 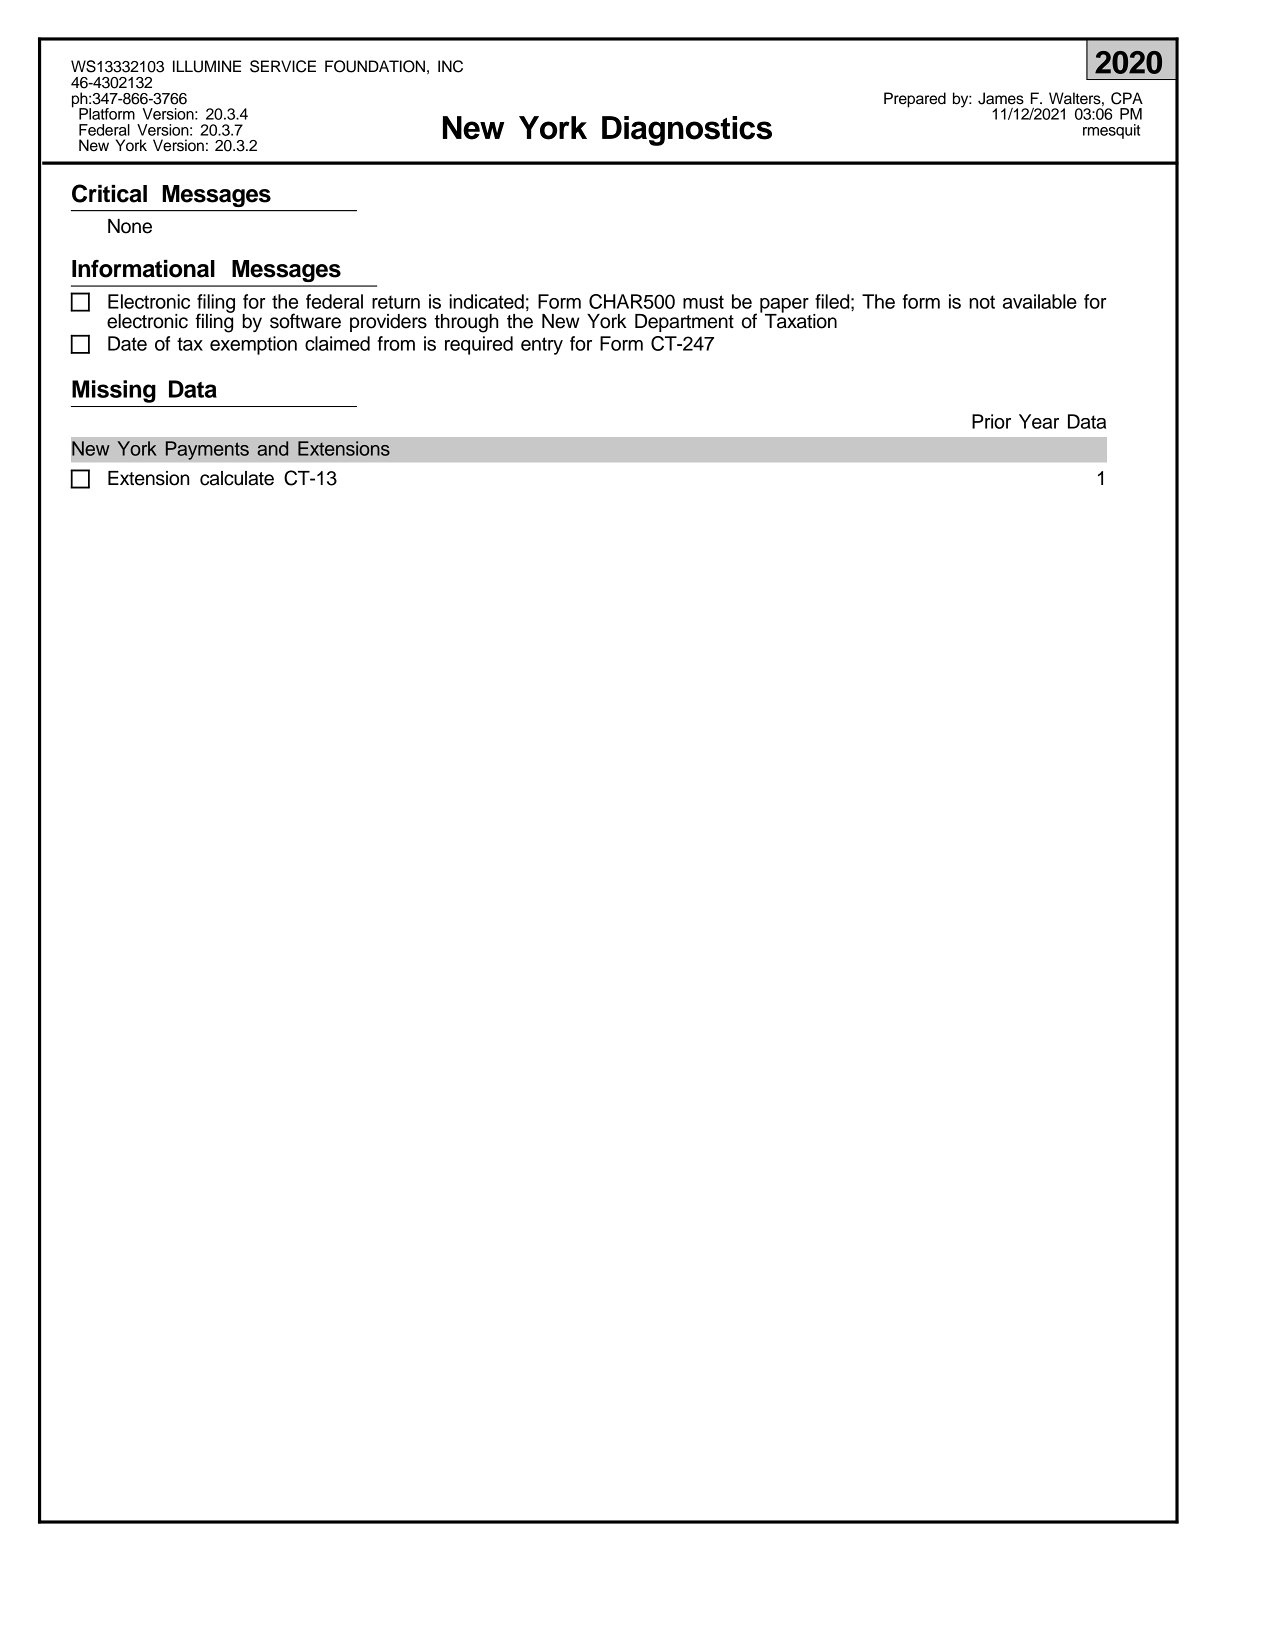 I want to click on and, so click(x=272, y=448).
